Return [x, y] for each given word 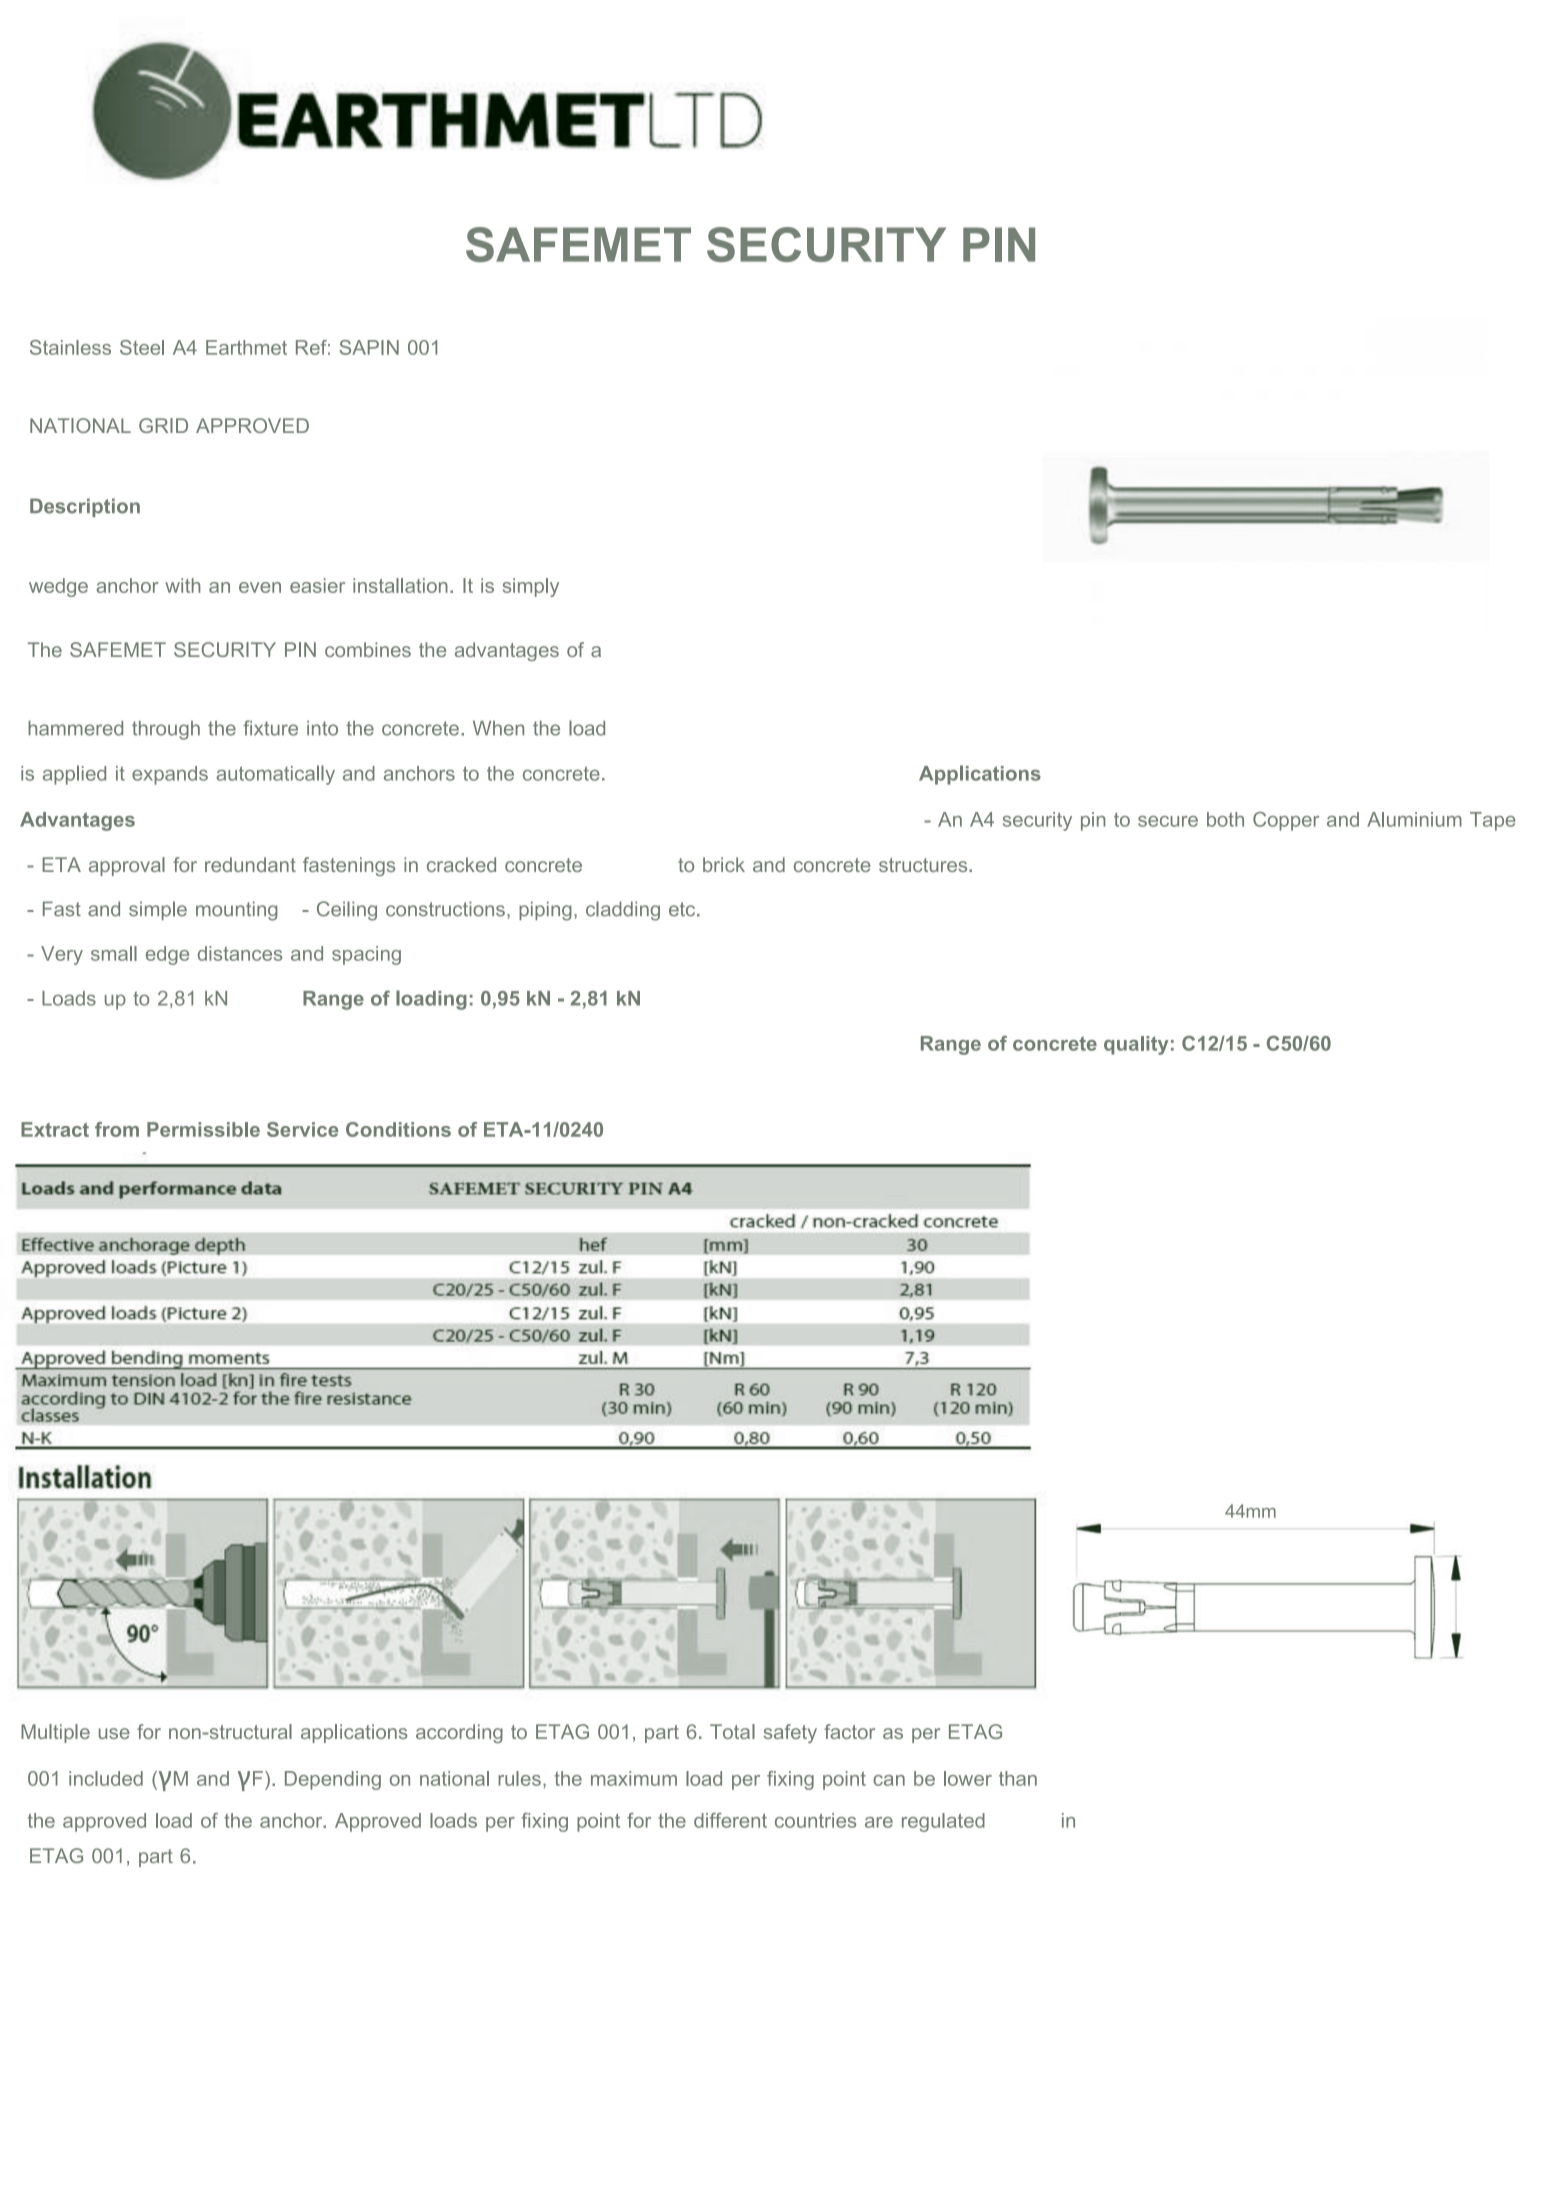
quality [1136, 1045]
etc [683, 909]
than [1018, 1778]
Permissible [203, 1129]
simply [531, 587]
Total [732, 1731]
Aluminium [1414, 819]
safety [790, 1733]
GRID [163, 425]
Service [302, 1129]
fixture [270, 728]
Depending [333, 1780]
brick [724, 864]
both [1225, 819]
